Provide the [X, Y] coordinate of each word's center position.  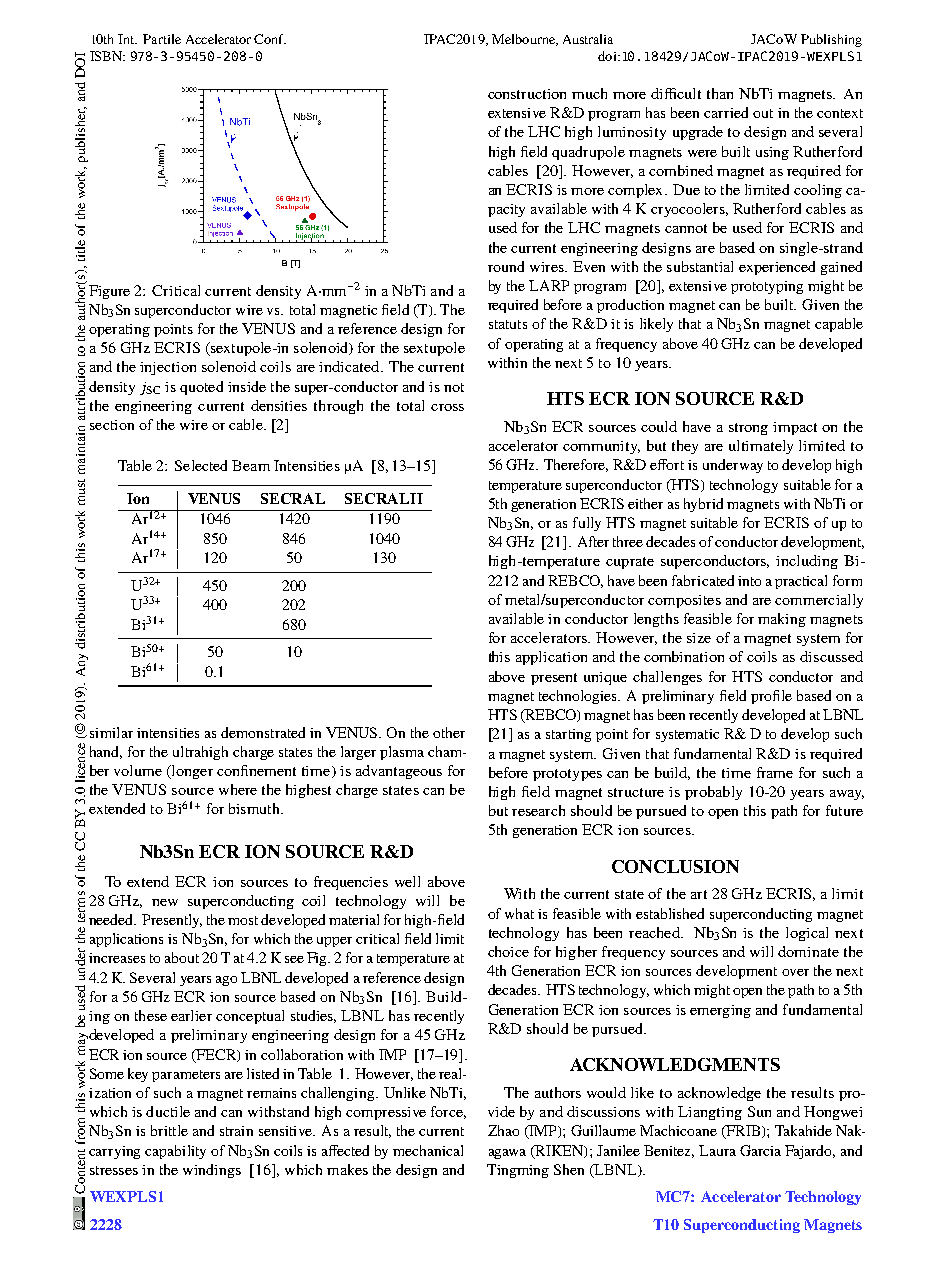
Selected [201, 465]
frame [775, 772]
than [720, 93]
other [449, 732]
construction [527, 94]
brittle [169, 1130]
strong [748, 429]
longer [191, 772]
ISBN [107, 56]
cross [447, 407]
